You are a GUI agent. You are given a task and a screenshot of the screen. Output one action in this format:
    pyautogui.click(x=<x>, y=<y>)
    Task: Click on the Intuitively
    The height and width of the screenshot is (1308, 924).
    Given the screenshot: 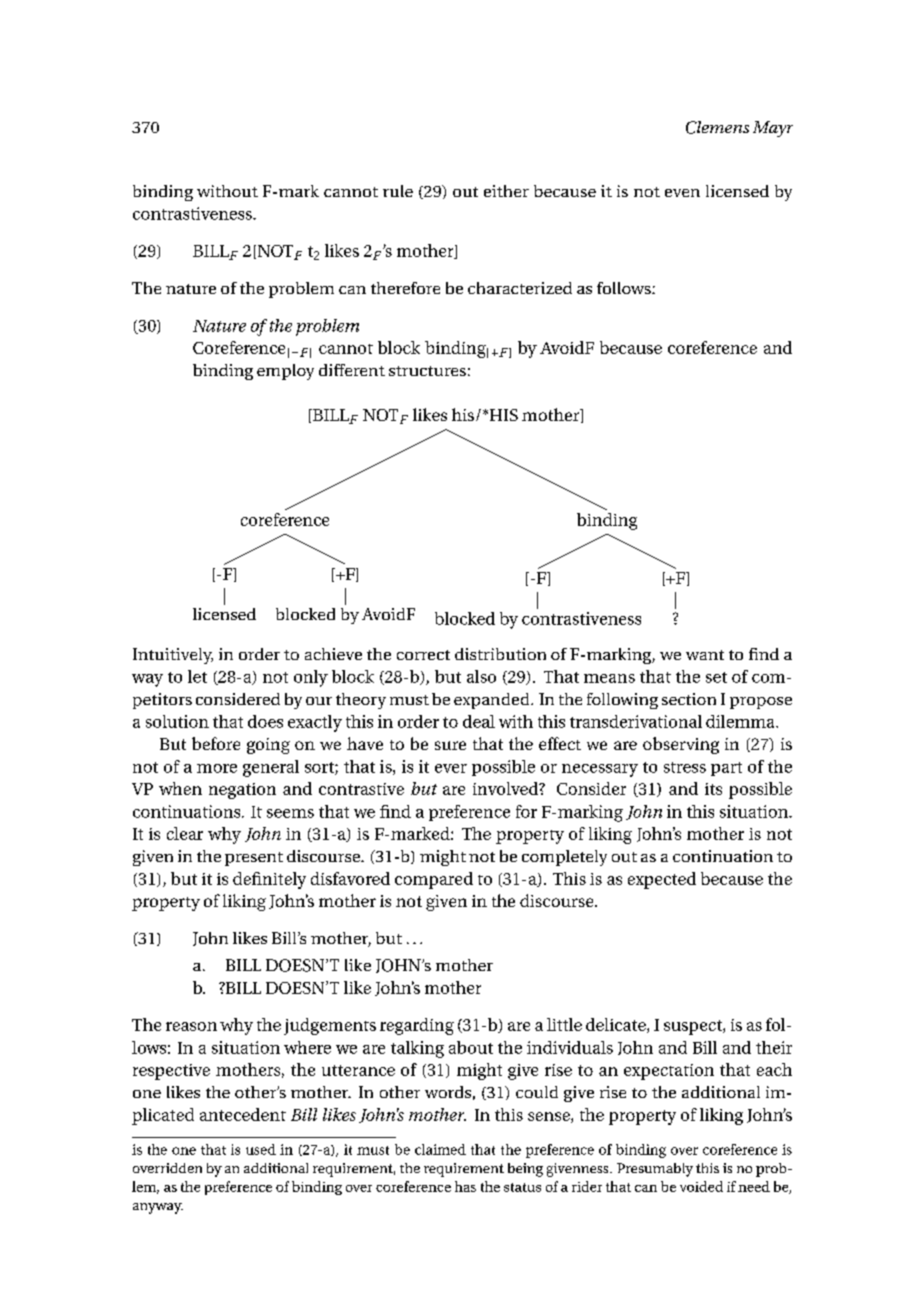 What is the action you would take?
    pyautogui.click(x=173, y=656)
